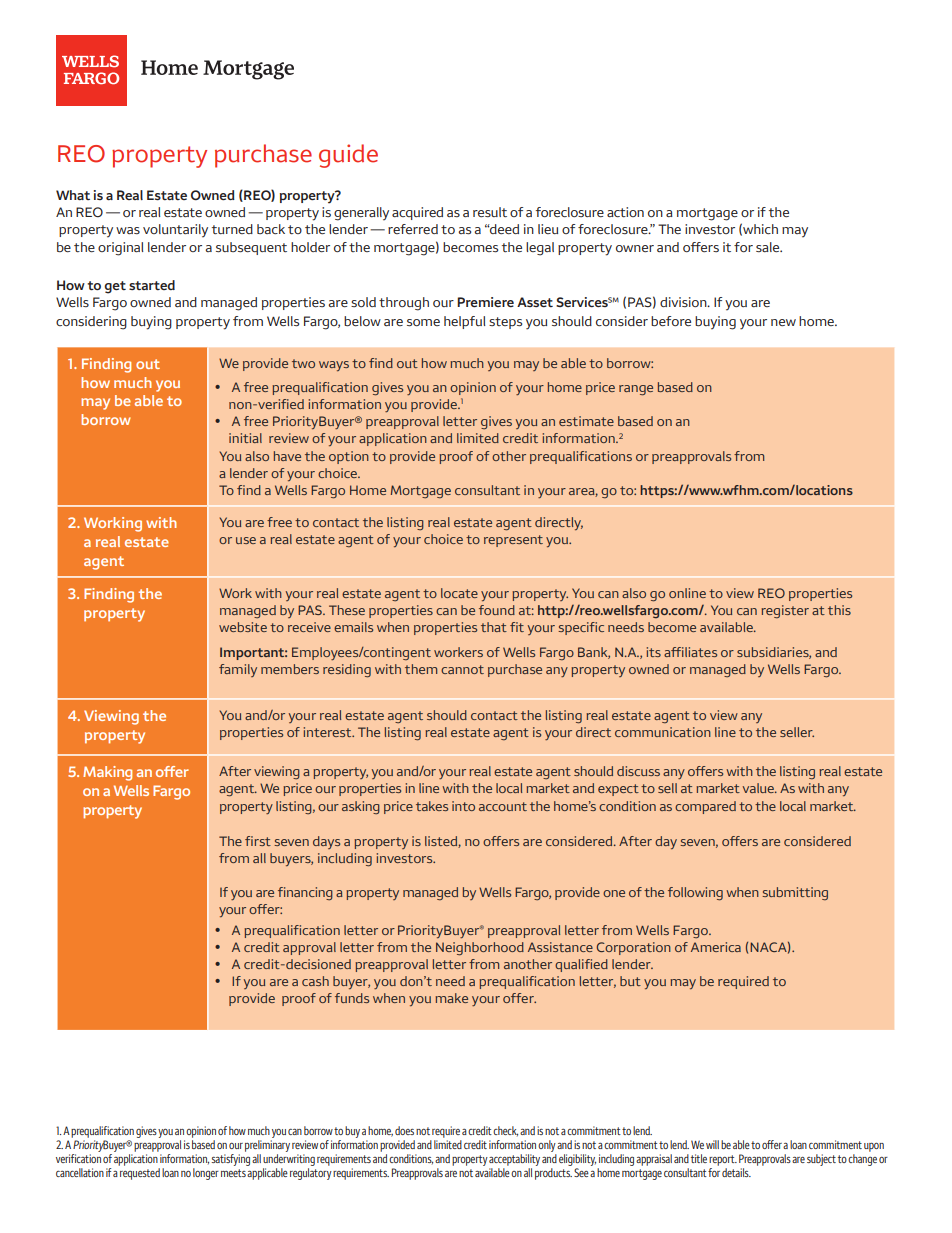 This screenshot has height=1233, width=952. What do you see at coordinates (175, 231) in the screenshot?
I see `voluntarily` at bounding box center [175, 231].
